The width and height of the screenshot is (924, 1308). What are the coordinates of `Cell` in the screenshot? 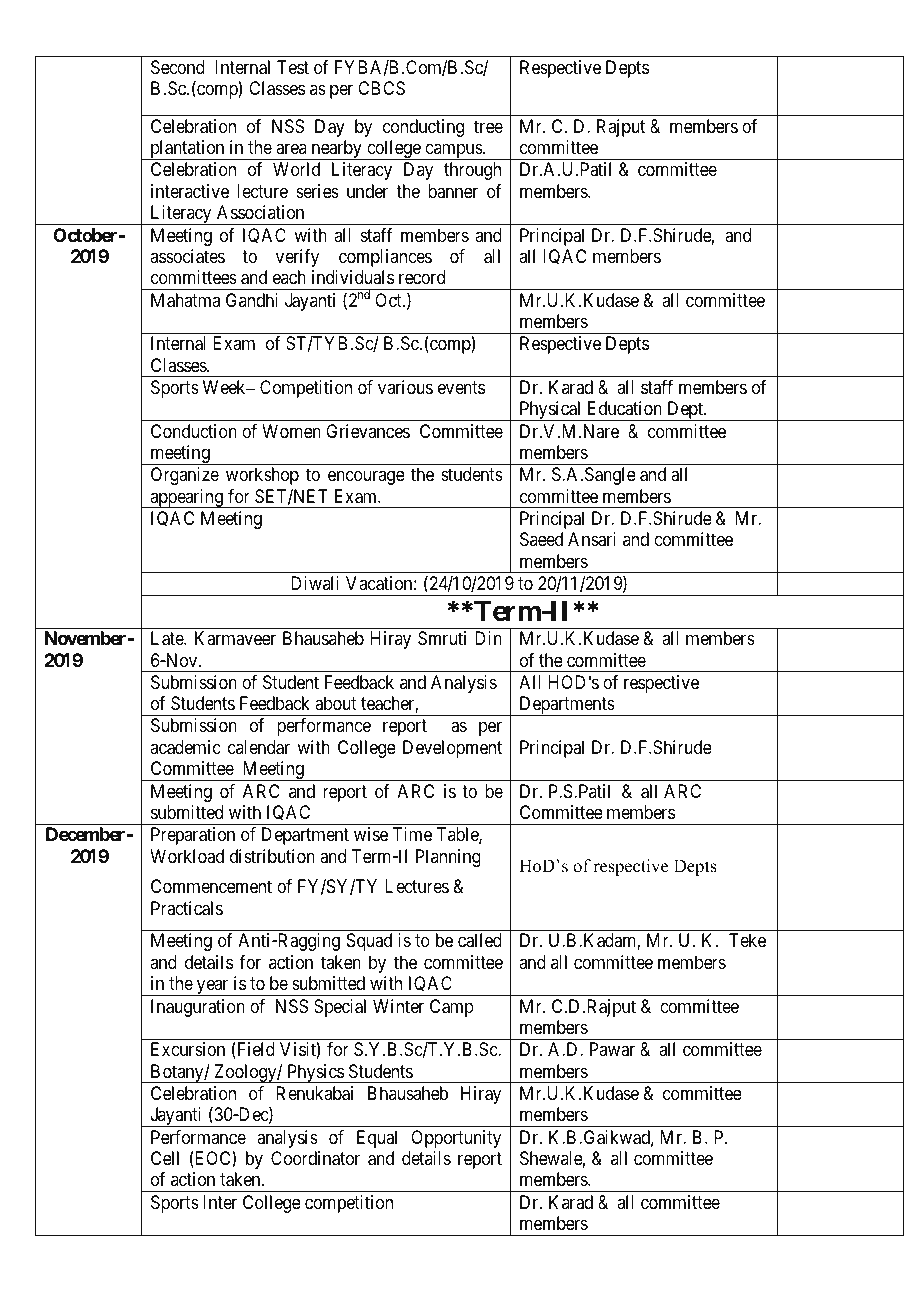 It's located at (165, 1158).
